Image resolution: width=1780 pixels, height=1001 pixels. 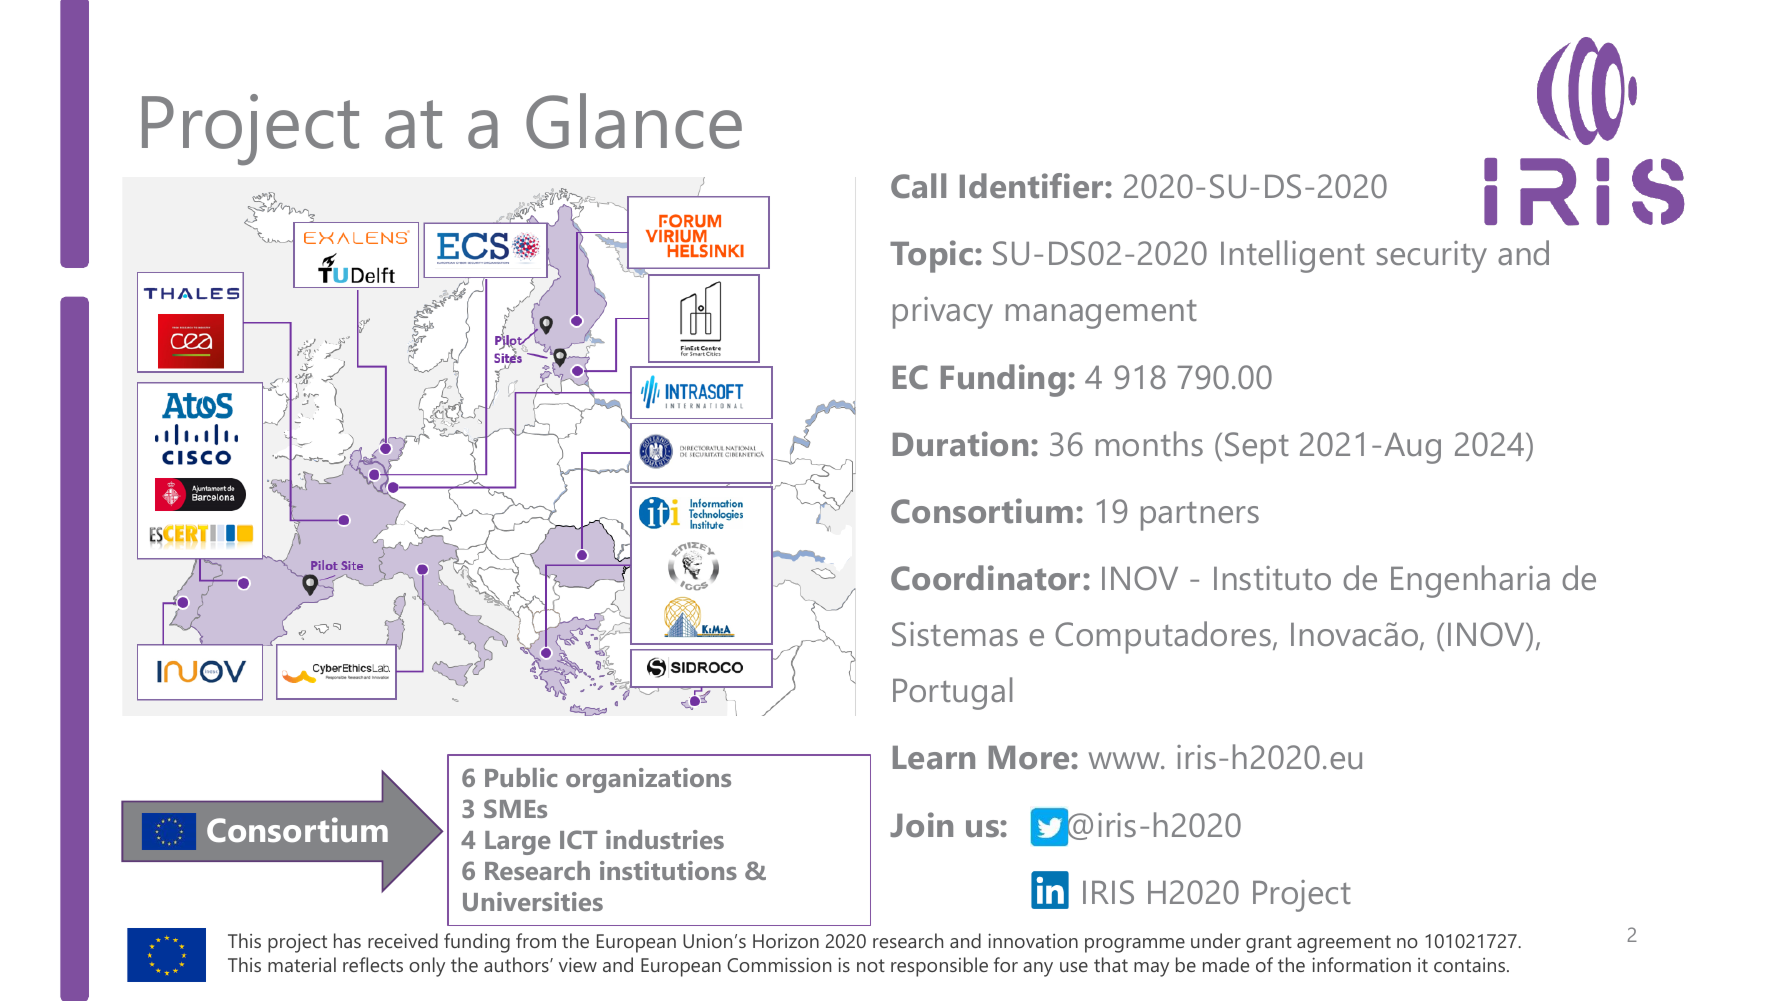 What do you see at coordinates (955, 634) in the image?
I see `Sistemas` at bounding box center [955, 634].
